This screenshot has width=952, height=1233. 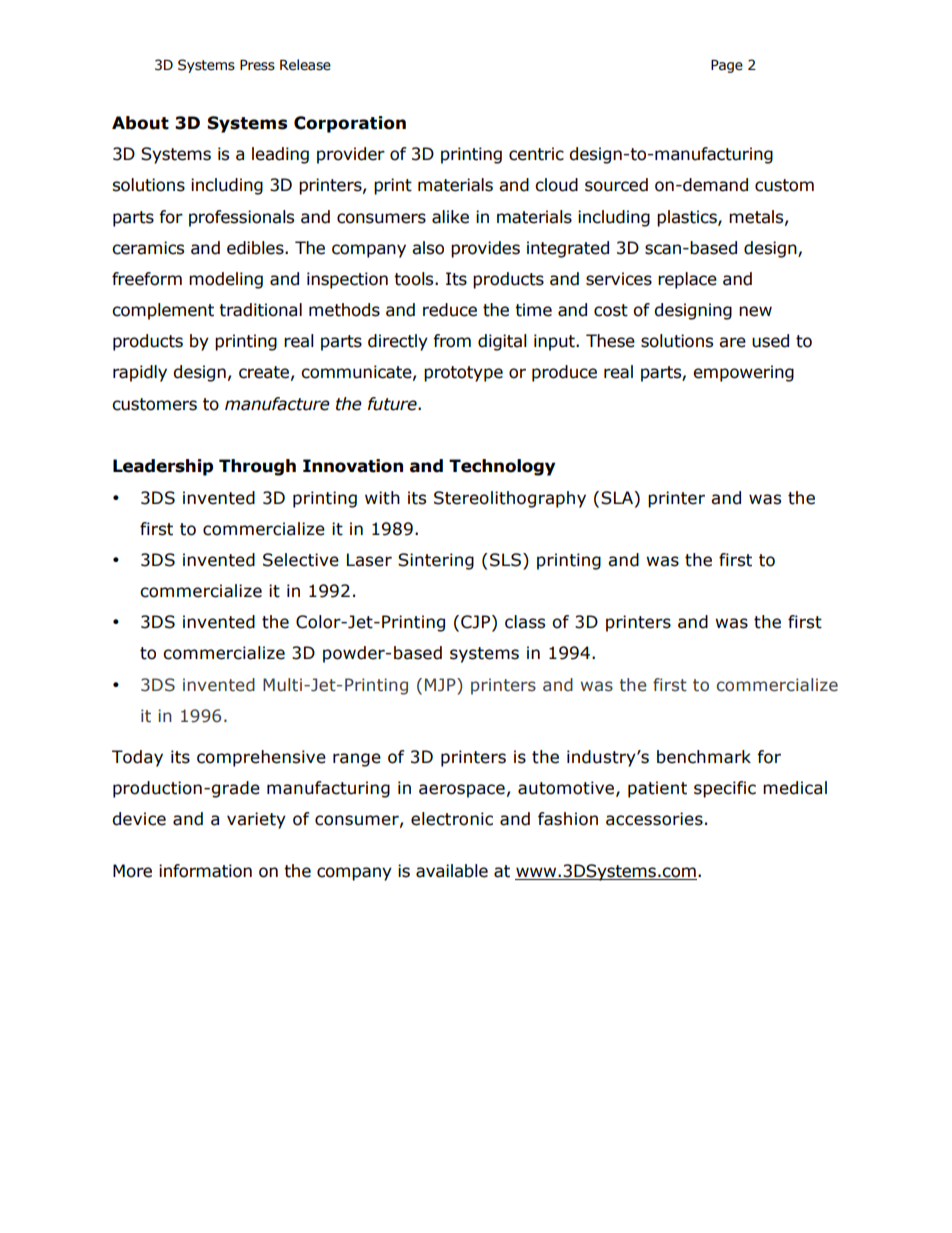 What do you see at coordinates (687, 280) in the screenshot?
I see `replace` at bounding box center [687, 280].
